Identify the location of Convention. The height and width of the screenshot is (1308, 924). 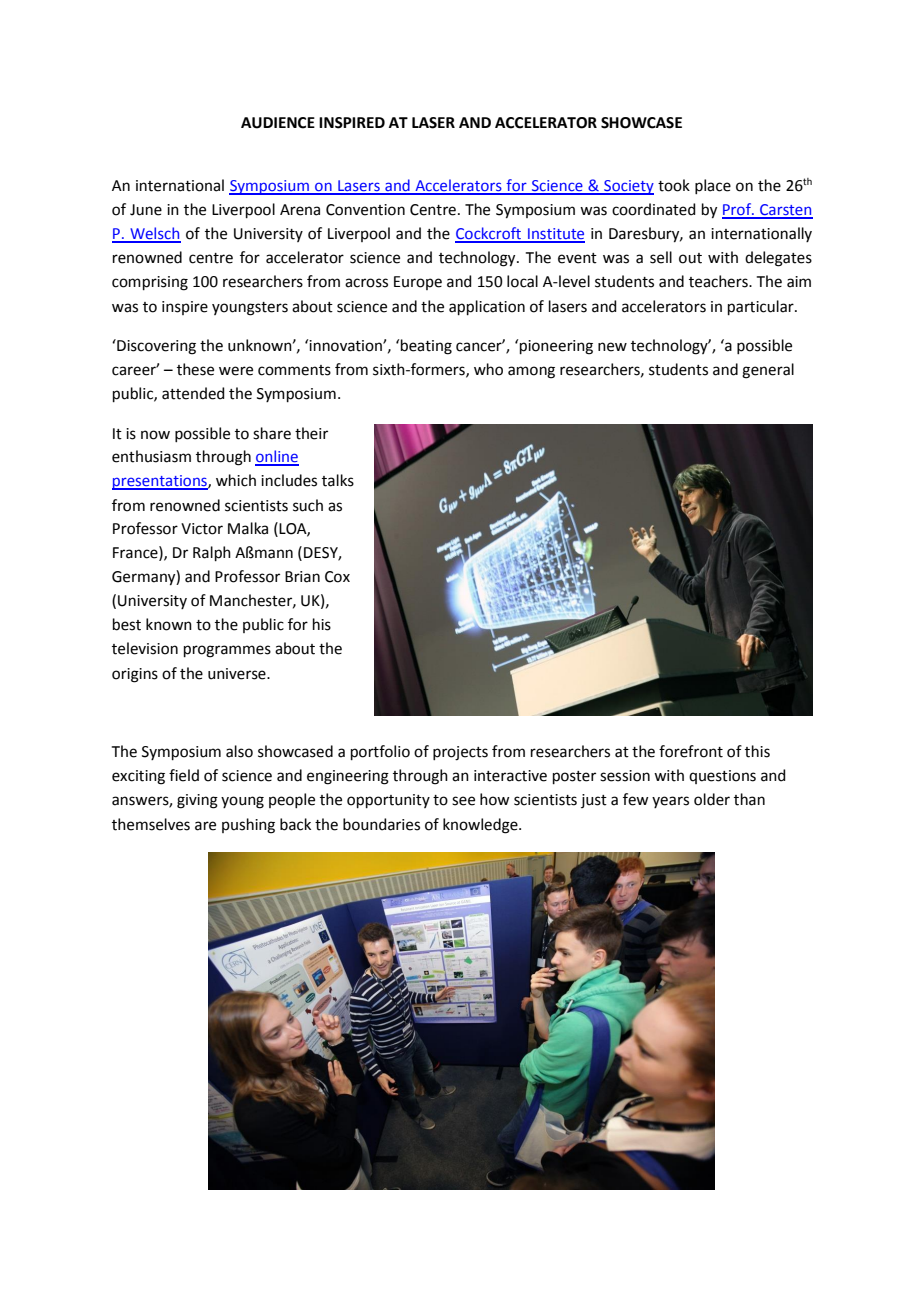
(365, 210).
